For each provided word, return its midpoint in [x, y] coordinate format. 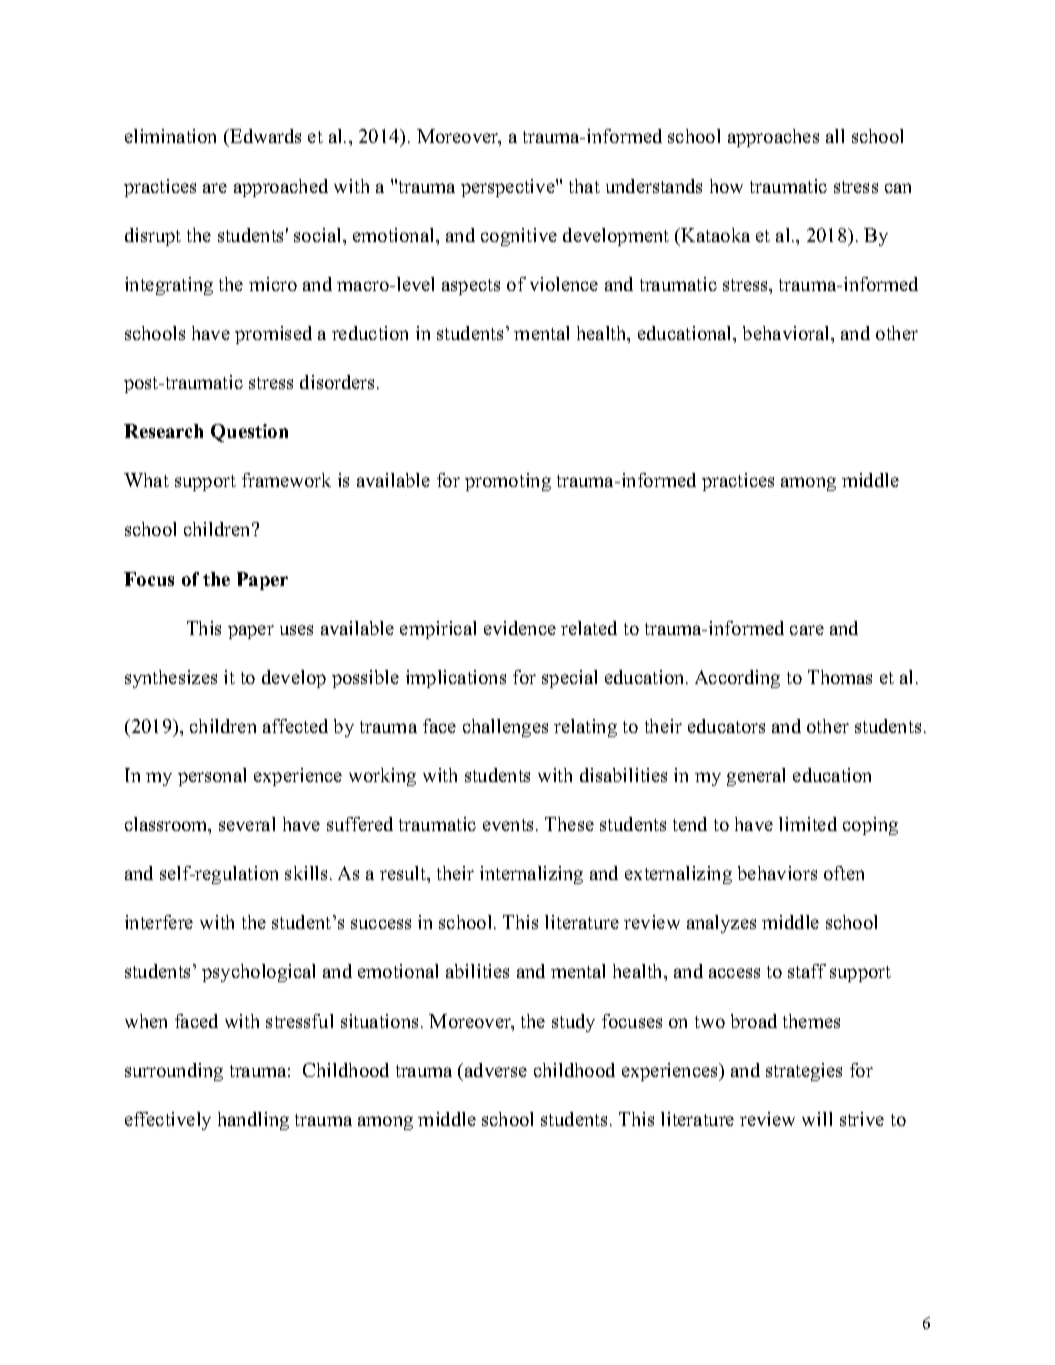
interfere [159, 922]
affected [295, 726]
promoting [508, 482]
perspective [509, 188]
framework [286, 480]
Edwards [264, 138]
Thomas [840, 677]
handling [253, 1121]
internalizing [531, 875]
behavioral [787, 333]
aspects [471, 287]
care [807, 630]
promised [273, 335]
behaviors [777, 873]
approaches [773, 138]
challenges [505, 728]
